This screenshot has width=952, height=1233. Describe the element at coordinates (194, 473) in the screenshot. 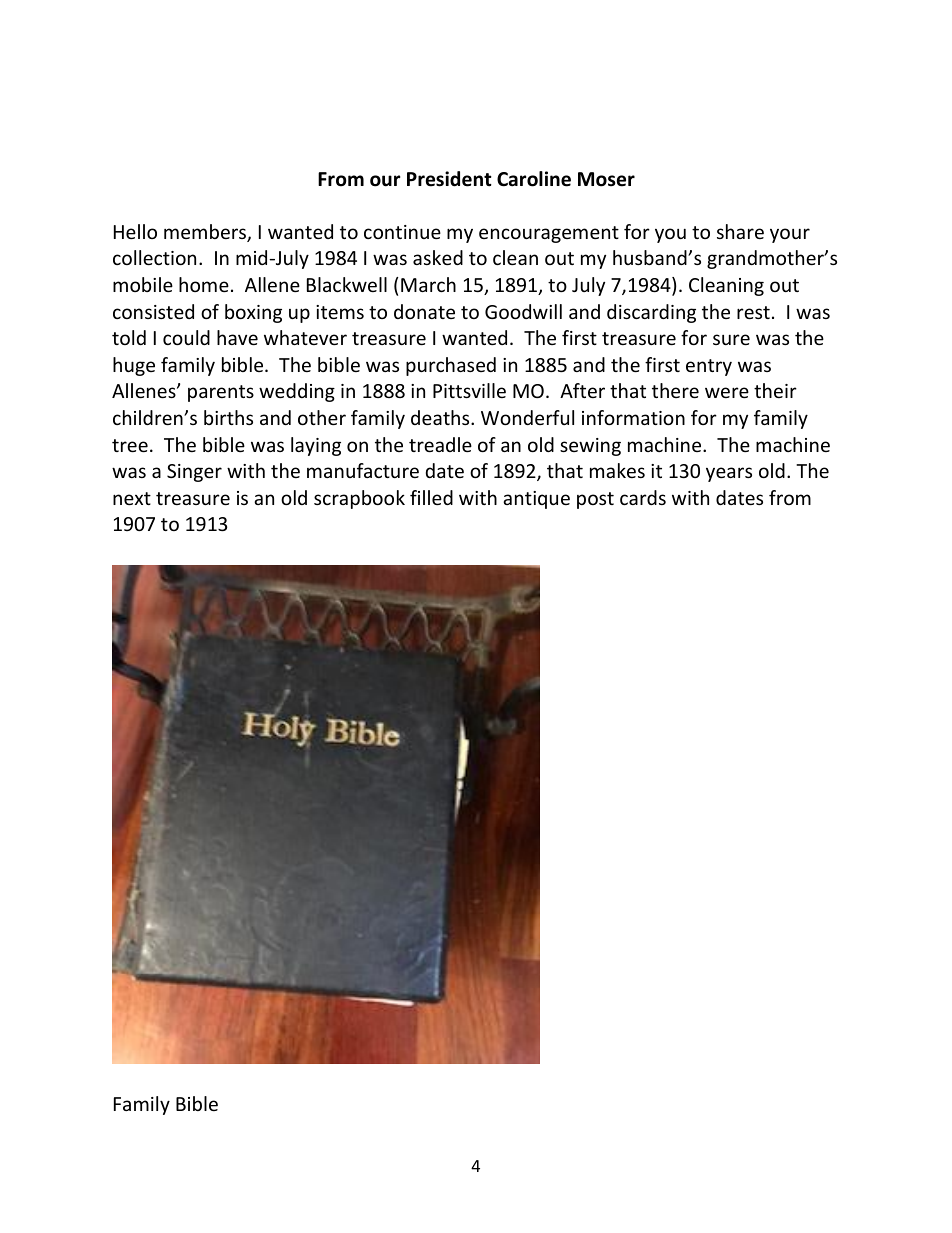

I see `Singer` at that location.
